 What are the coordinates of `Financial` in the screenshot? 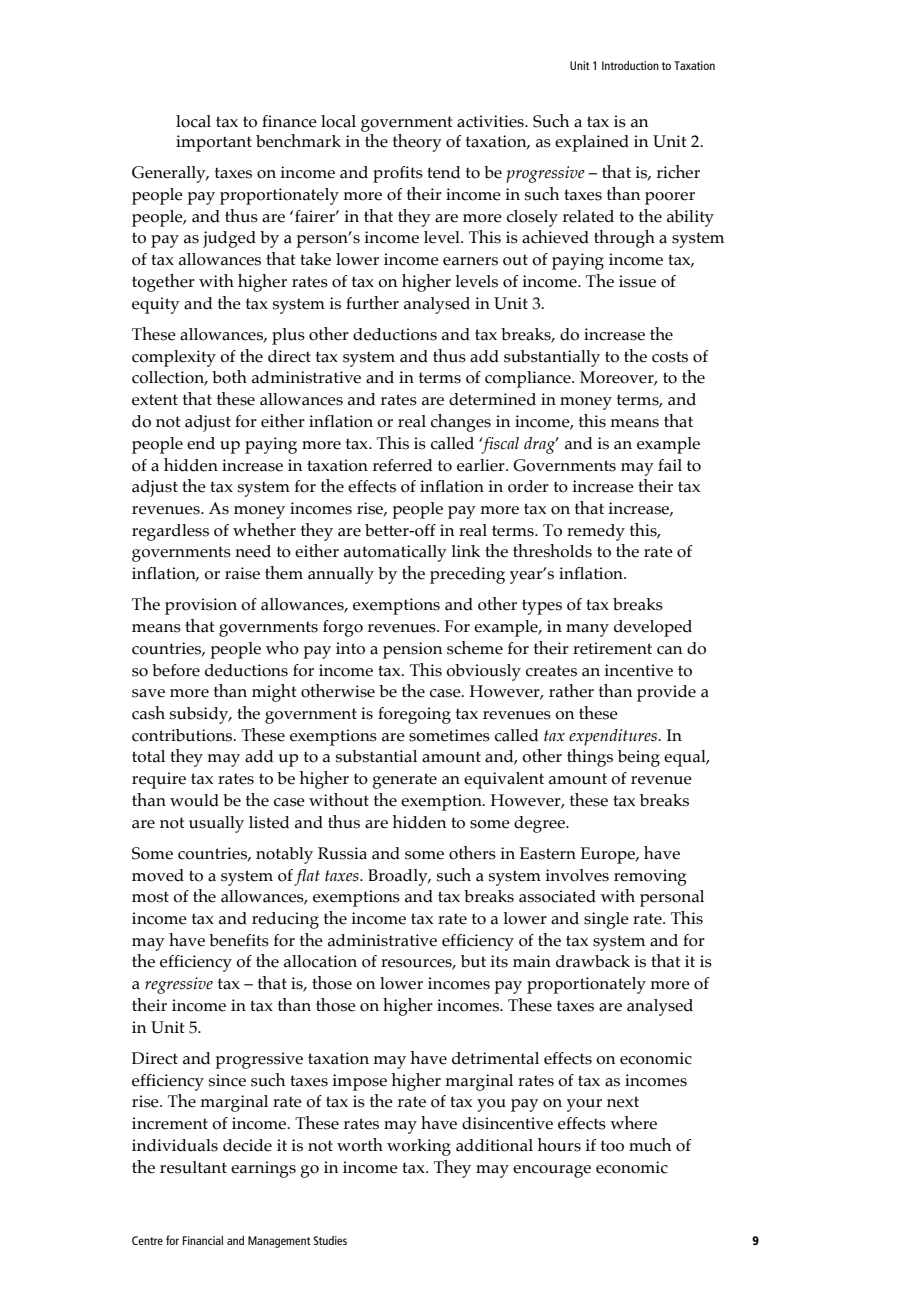 It's located at (203, 1240).
